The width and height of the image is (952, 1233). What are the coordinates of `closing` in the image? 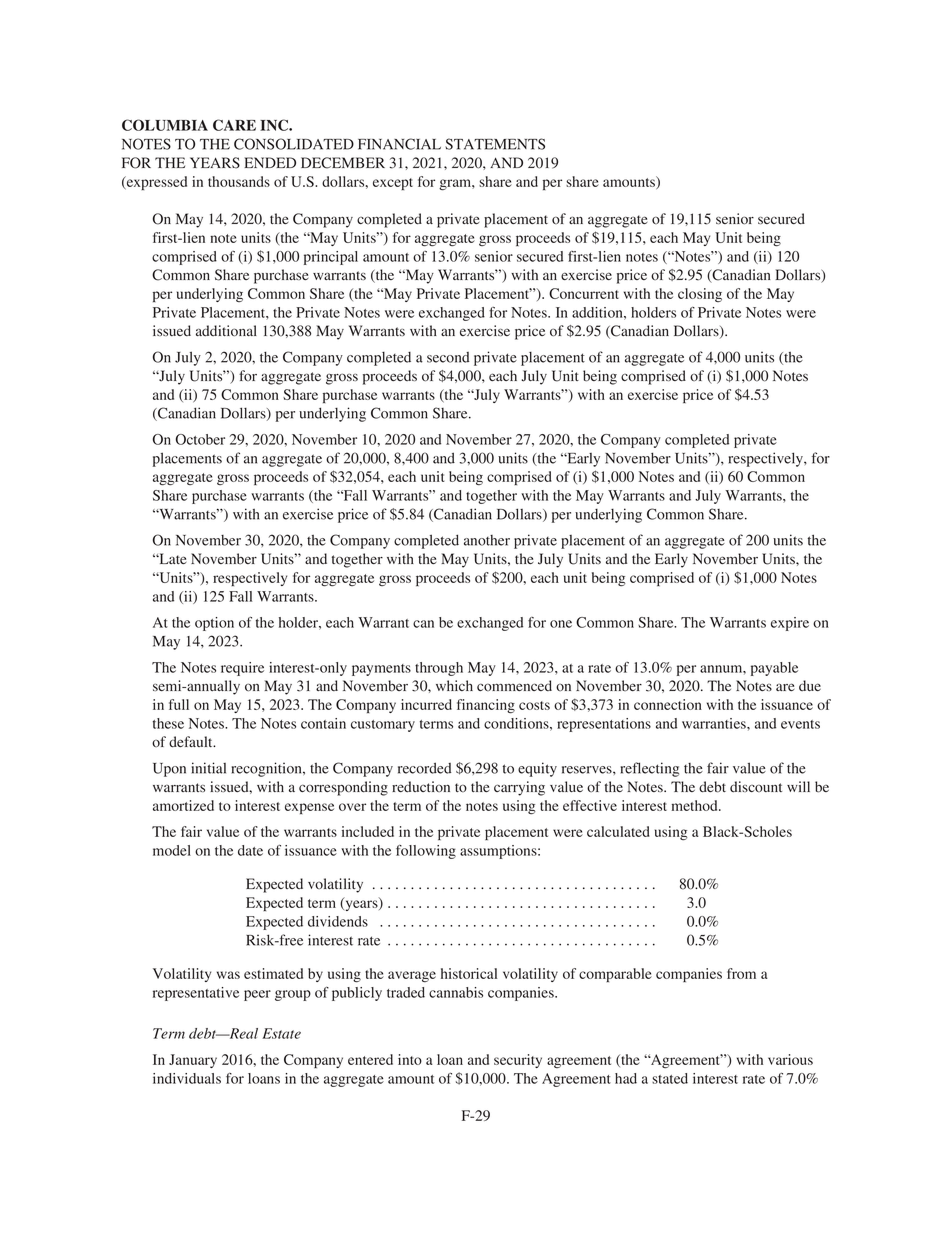 It's located at (700, 295).
